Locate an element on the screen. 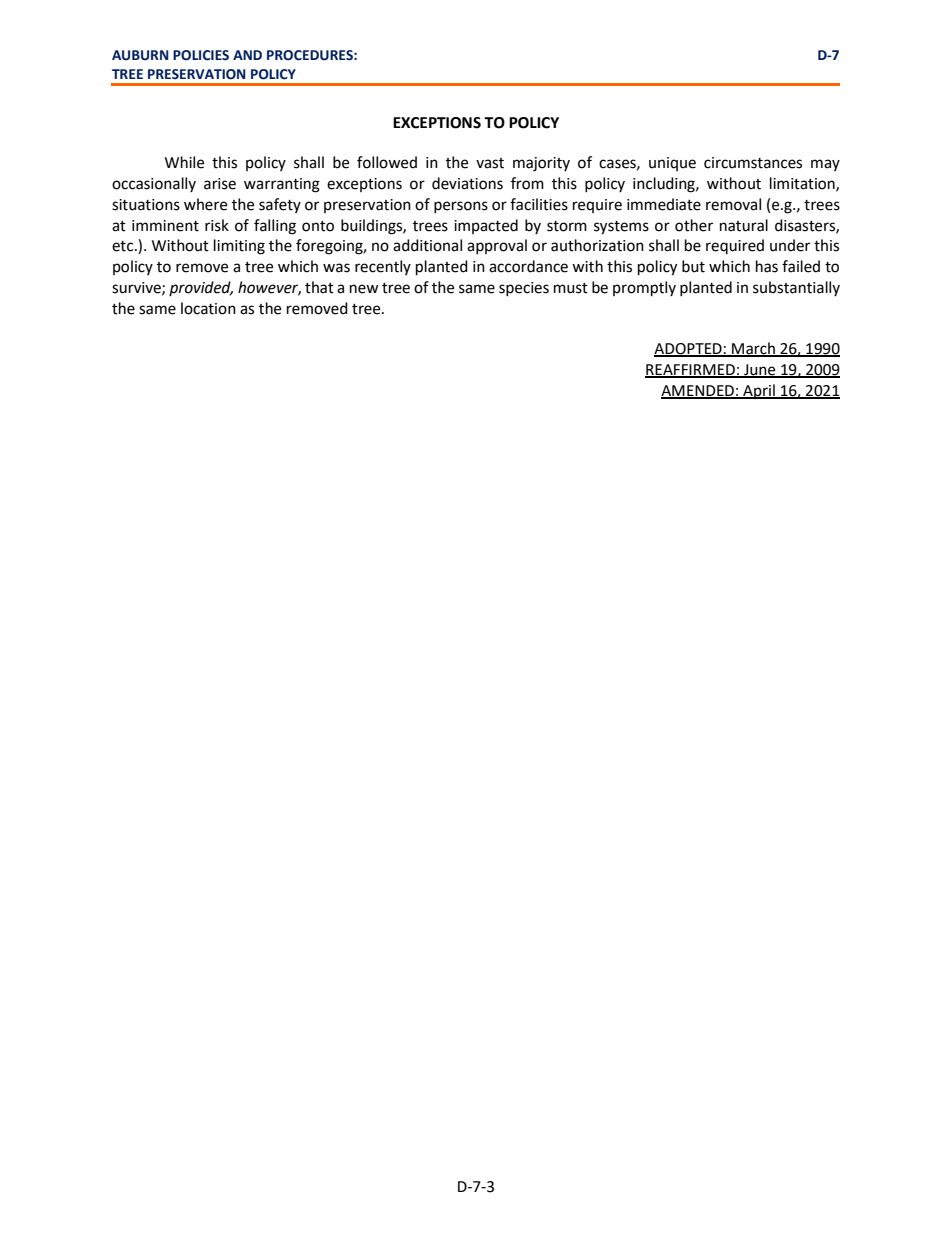 The image size is (952, 1233). While is located at coordinates (184, 162).
